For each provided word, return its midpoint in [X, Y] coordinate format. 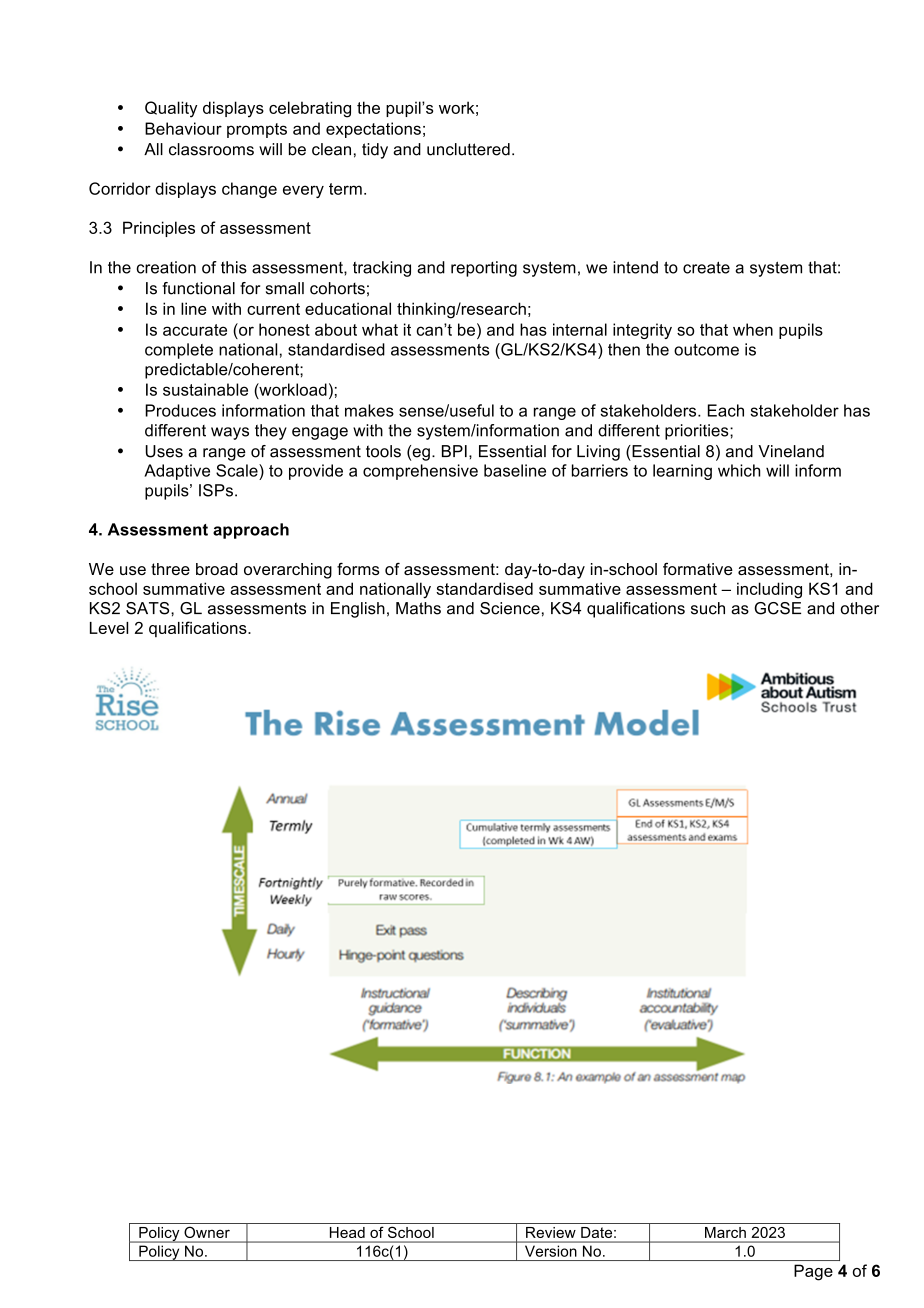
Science [510, 608]
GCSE [777, 608]
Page [813, 1272]
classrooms [211, 149]
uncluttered [468, 149]
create [706, 267]
